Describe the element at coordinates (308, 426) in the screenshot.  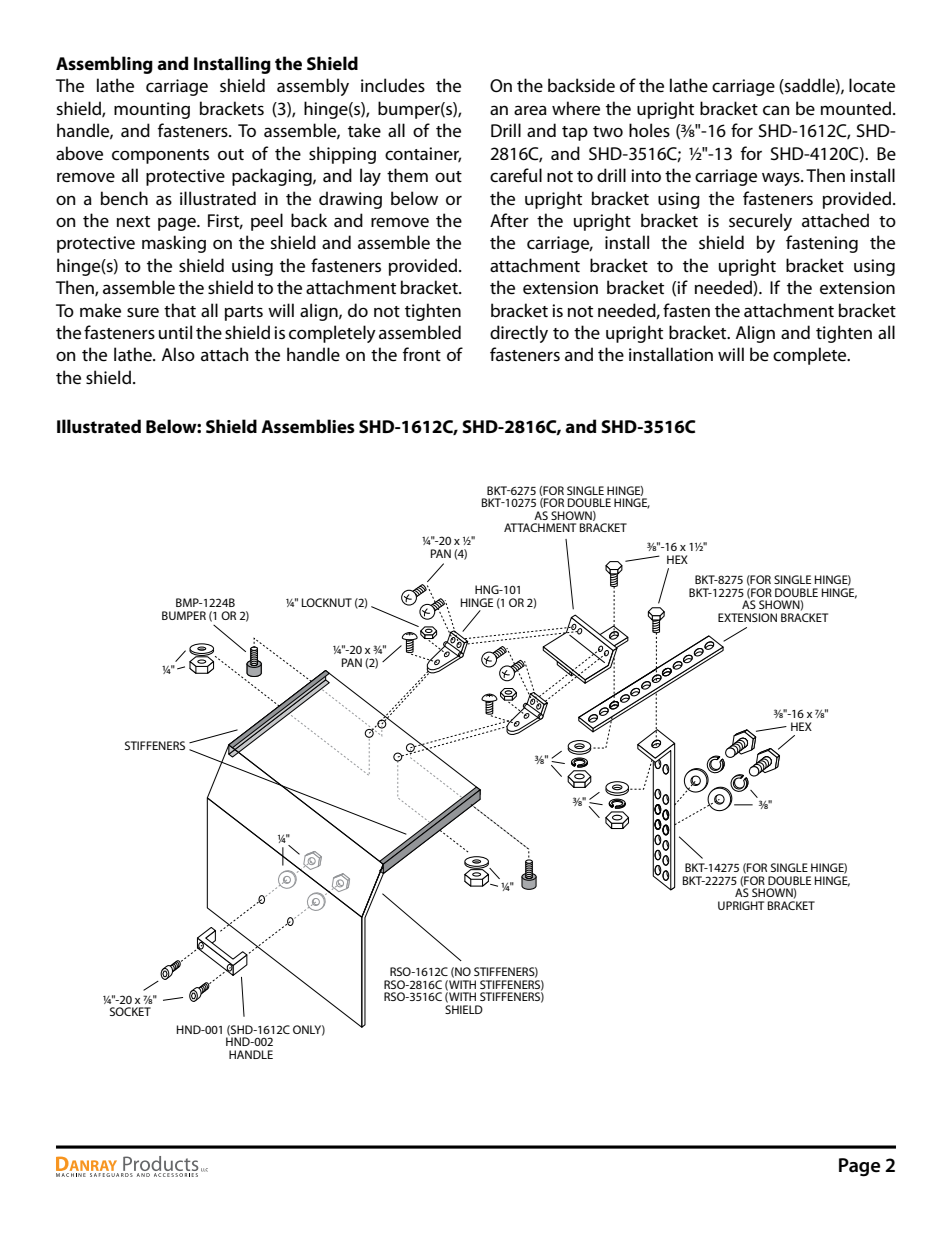
I see `Assemblies` at that location.
